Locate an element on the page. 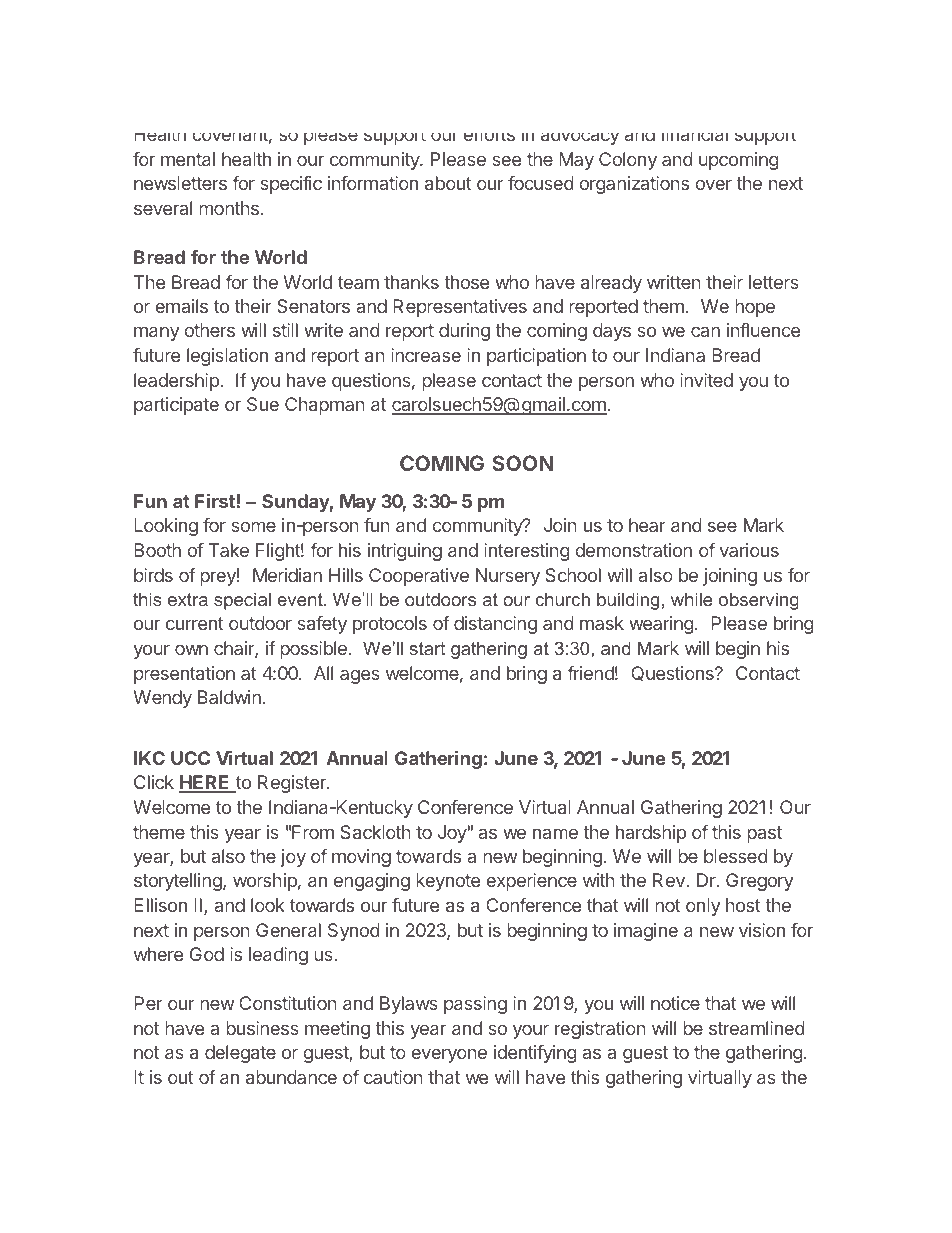  everyone is located at coordinates (449, 1055).
